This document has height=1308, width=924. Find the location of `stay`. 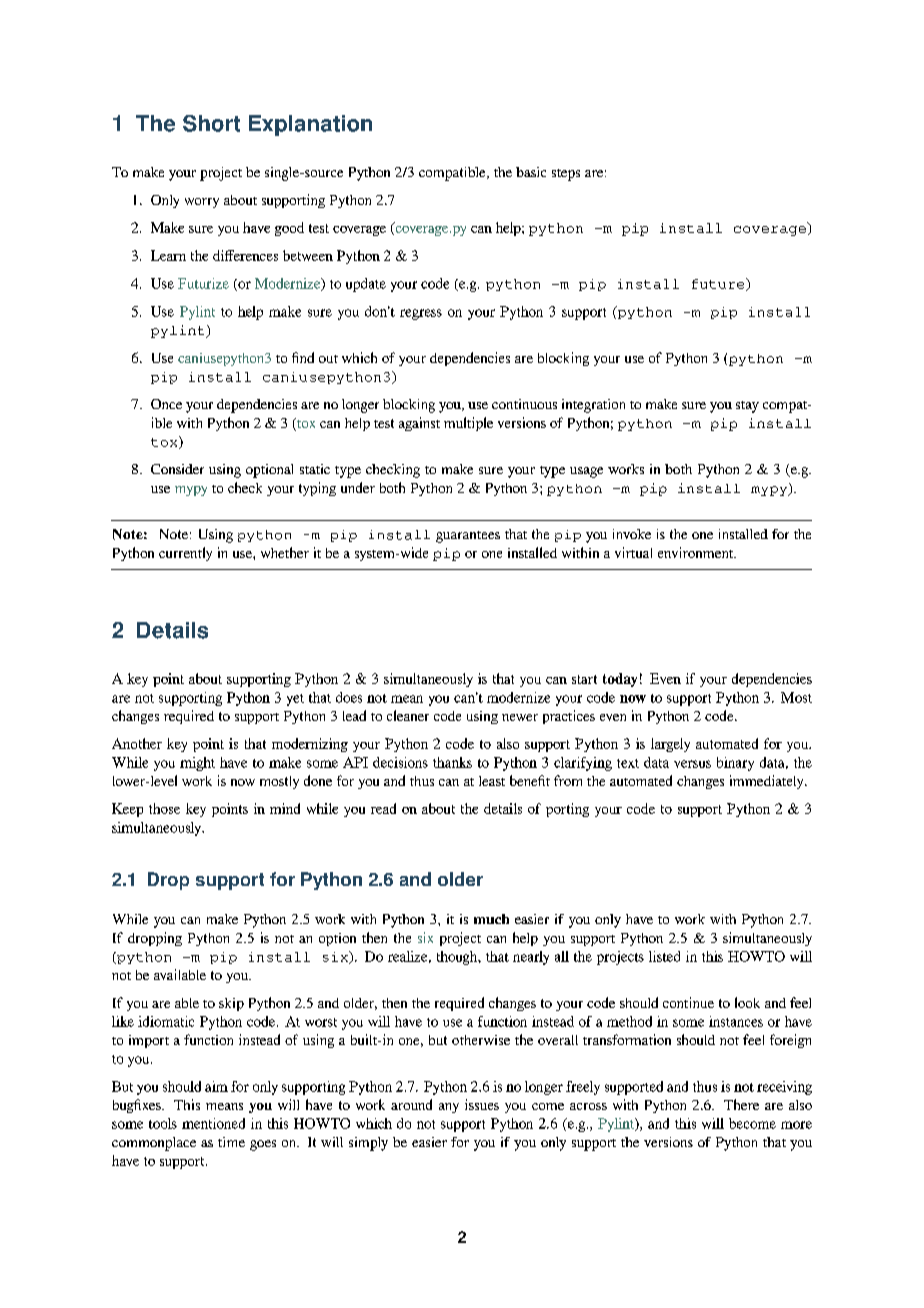

stay is located at coordinates (747, 407).
